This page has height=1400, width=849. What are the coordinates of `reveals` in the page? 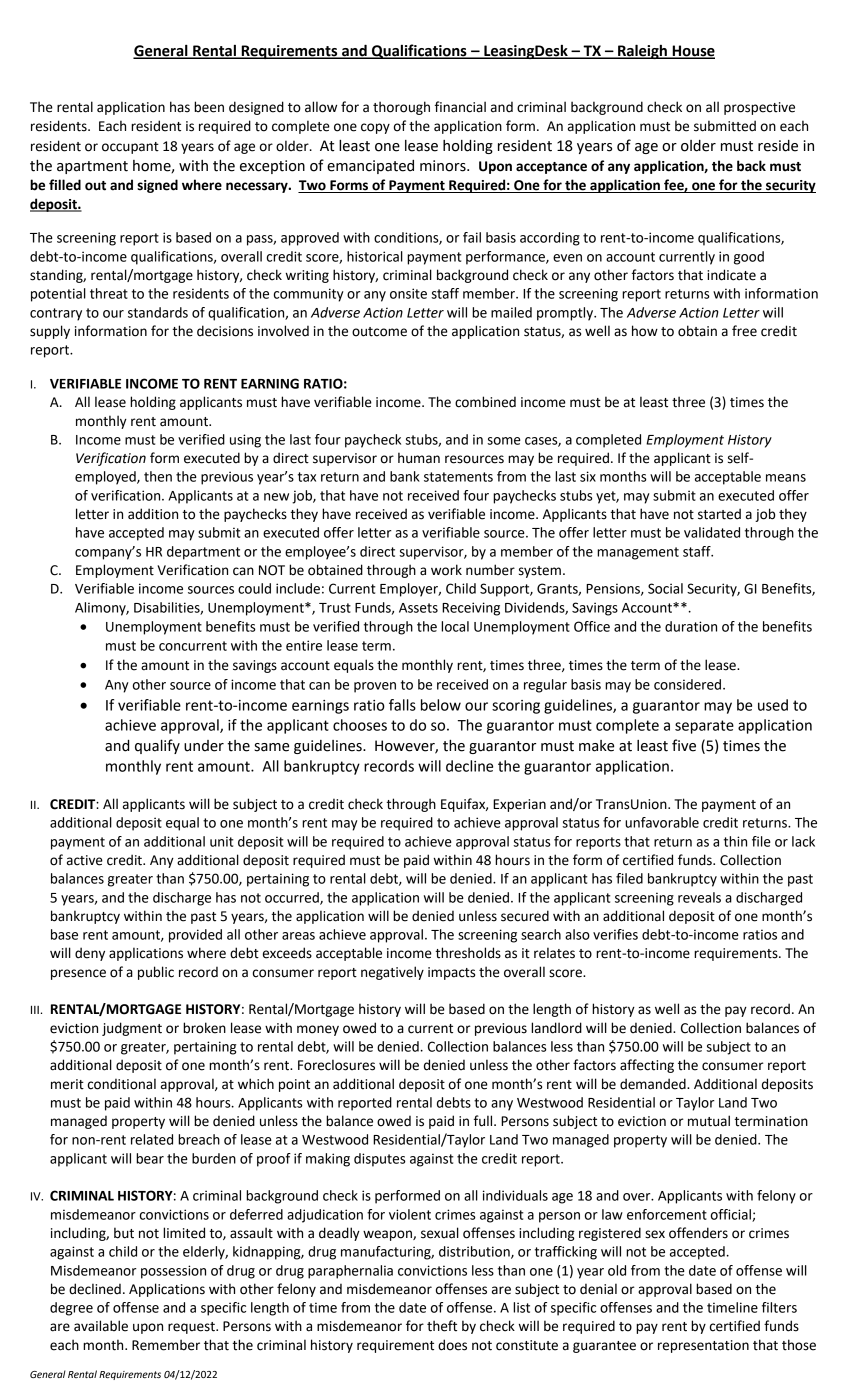 It's located at (699, 897).
